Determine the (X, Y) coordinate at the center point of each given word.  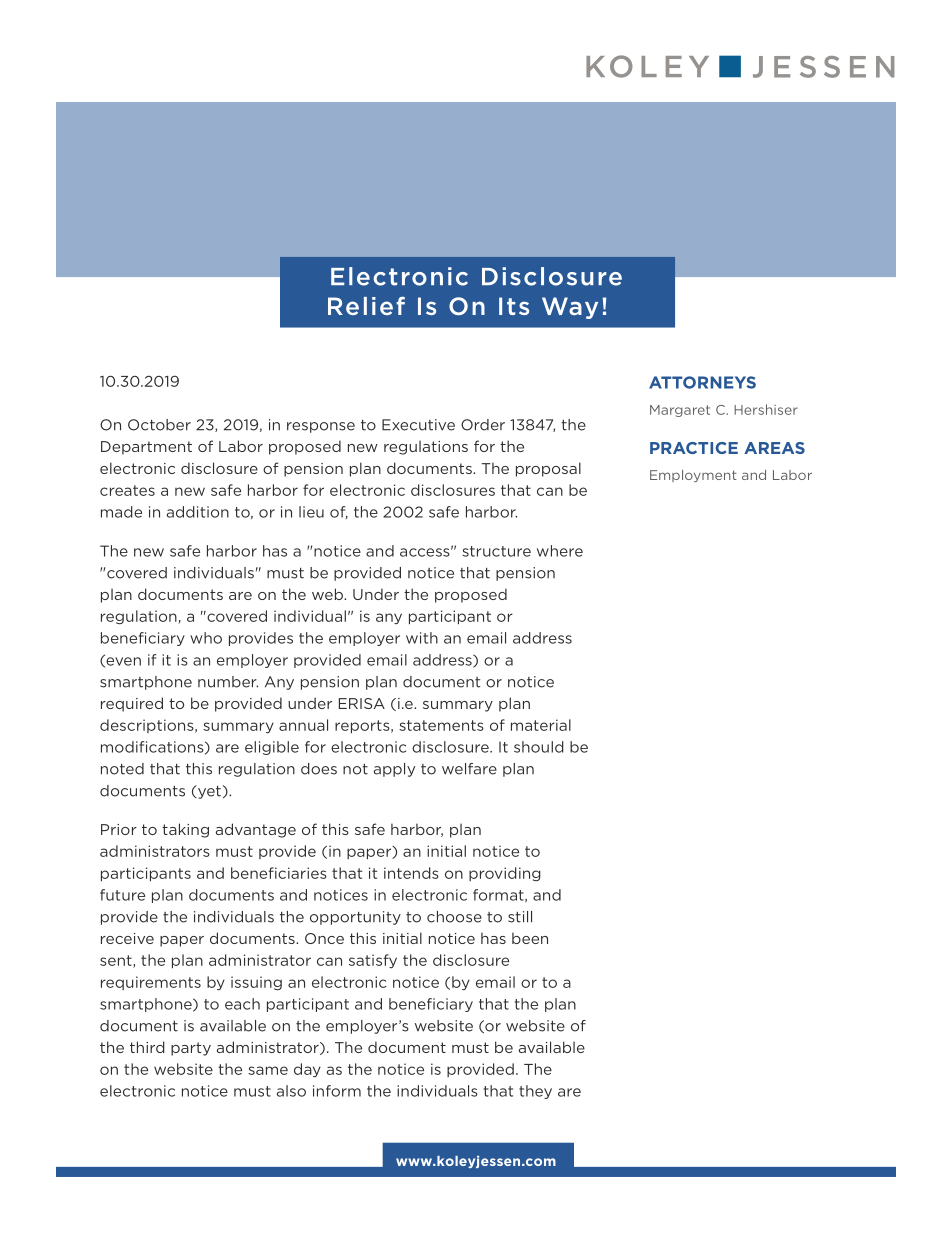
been (530, 938)
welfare (469, 769)
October (159, 425)
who (206, 638)
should (539, 747)
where (560, 551)
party (191, 1049)
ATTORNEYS (702, 382)
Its (514, 306)
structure (496, 551)
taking (185, 830)
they (535, 1092)
